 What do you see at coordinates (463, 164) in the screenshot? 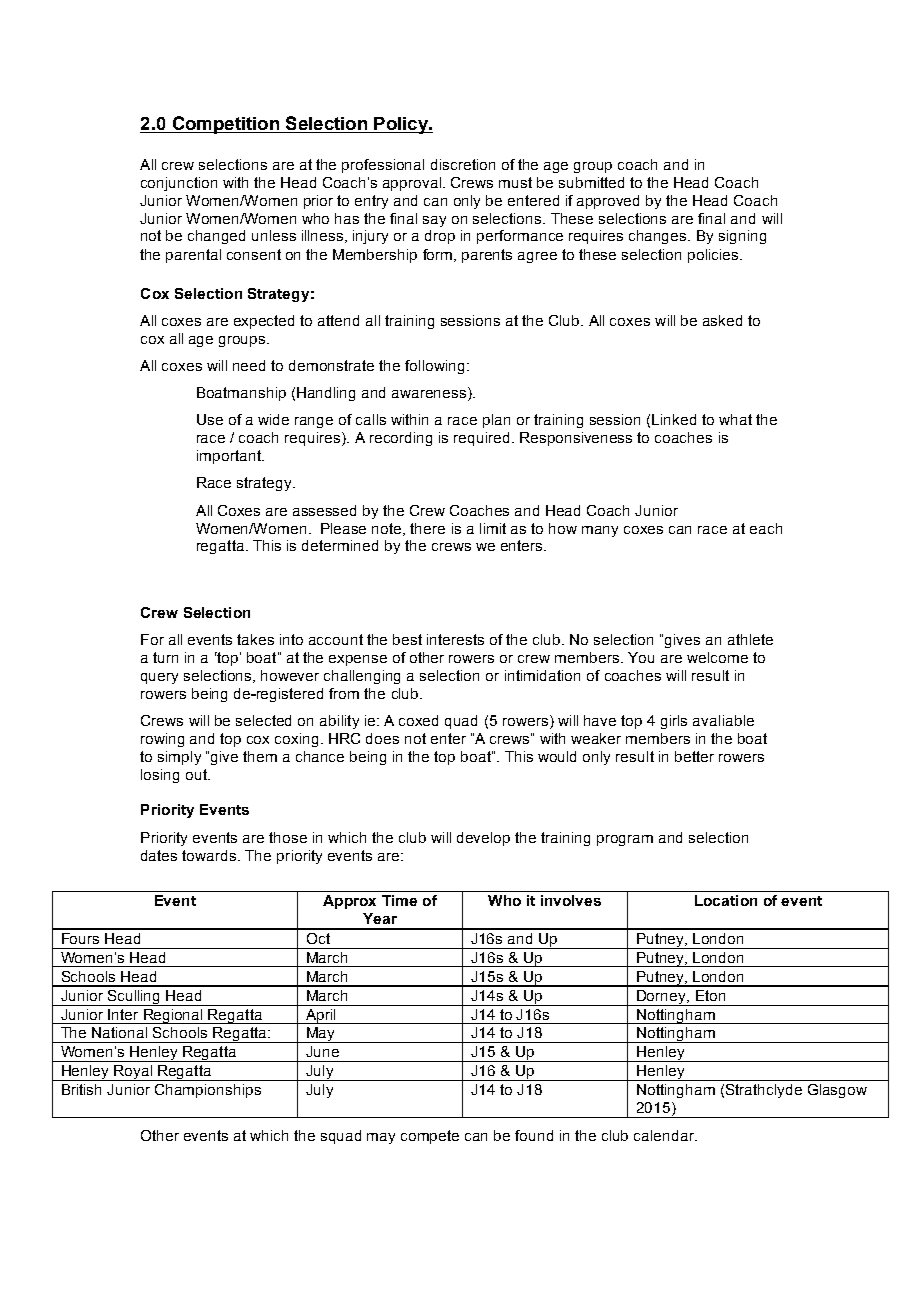
I see `discretion` at bounding box center [463, 164].
